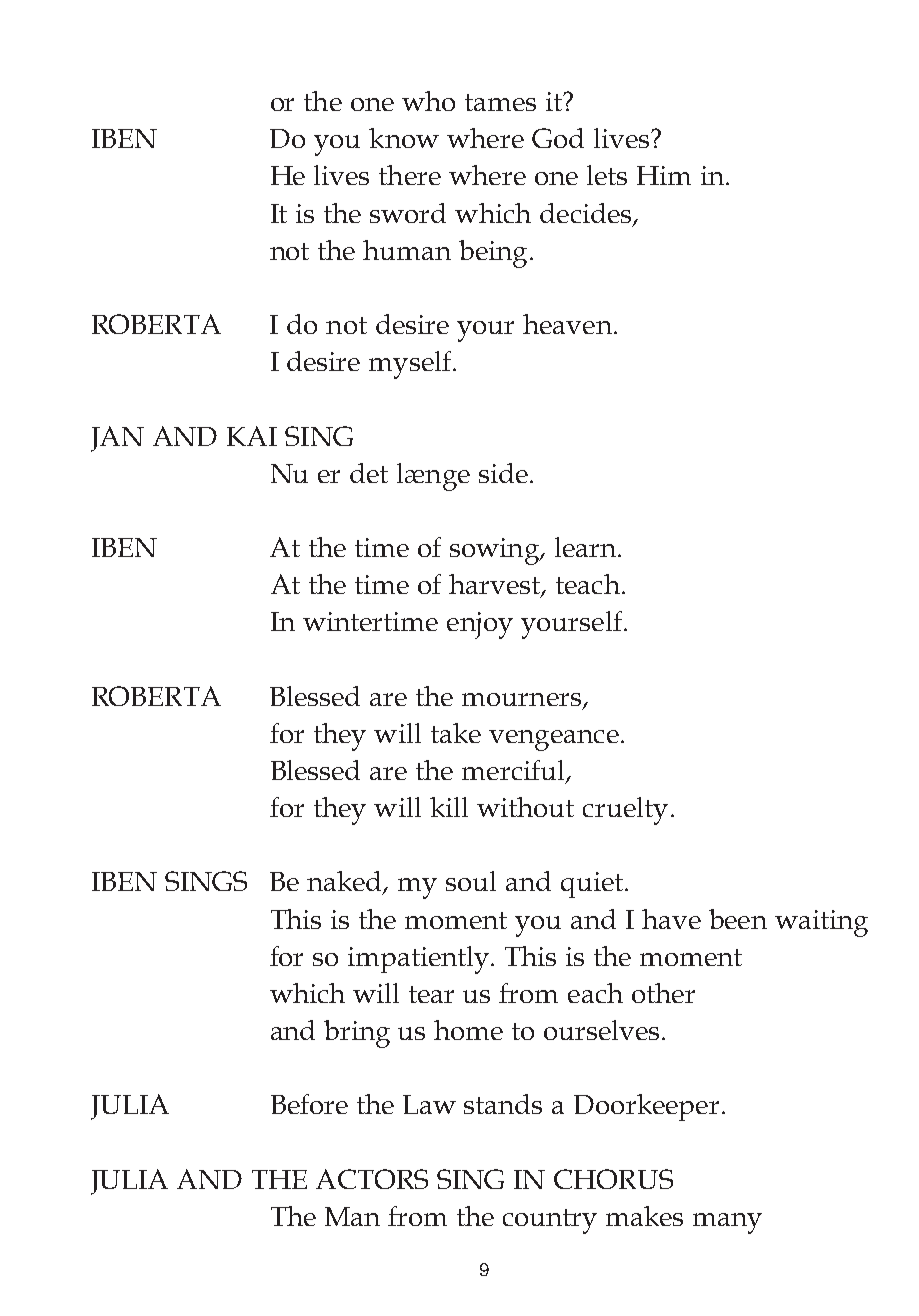 The width and height of the screenshot is (919, 1316). What do you see at coordinates (456, 733) in the screenshot?
I see `take` at bounding box center [456, 733].
